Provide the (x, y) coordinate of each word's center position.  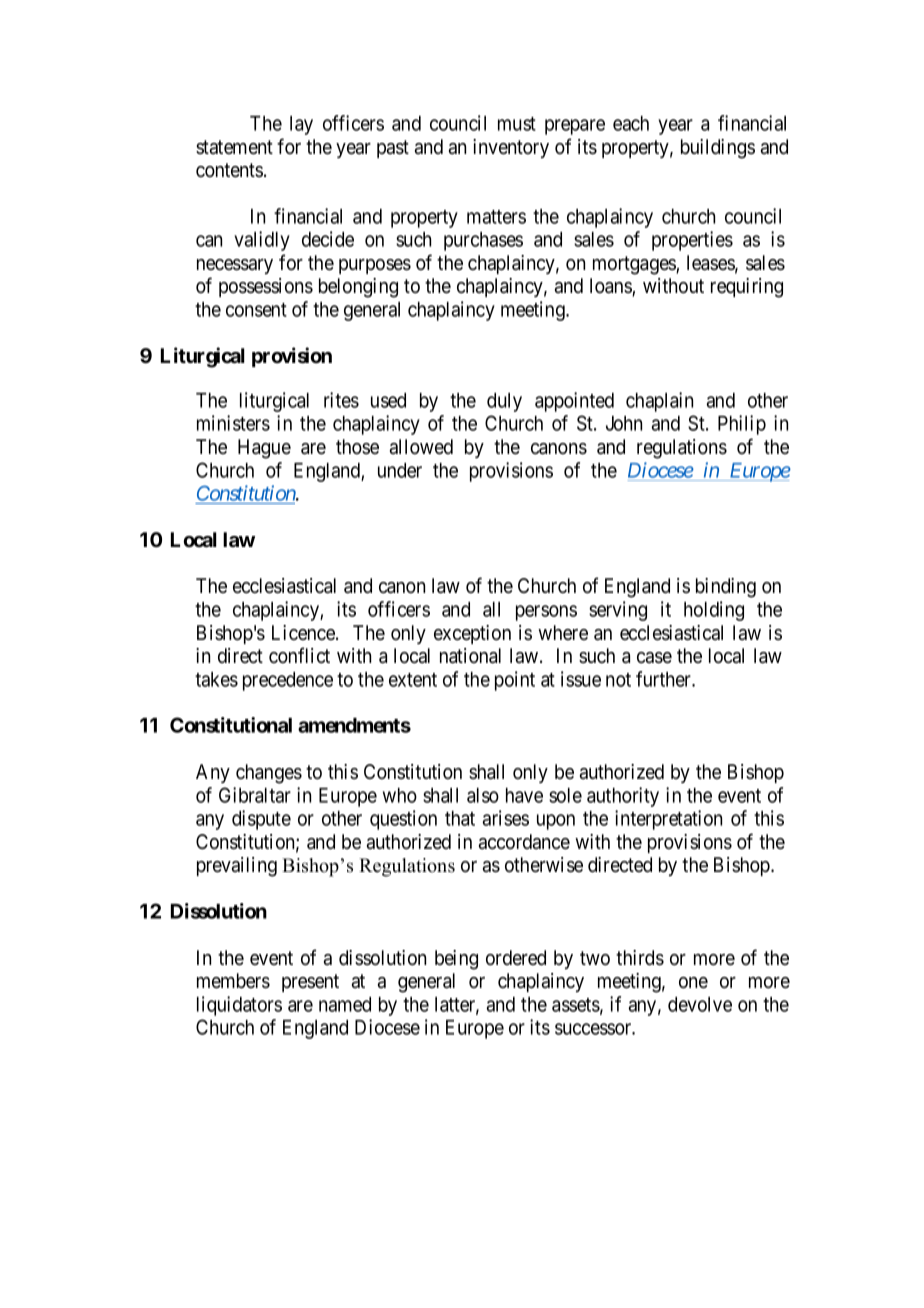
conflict (299, 655)
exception (472, 634)
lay (301, 125)
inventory (511, 148)
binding (726, 588)
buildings (718, 149)
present (310, 983)
